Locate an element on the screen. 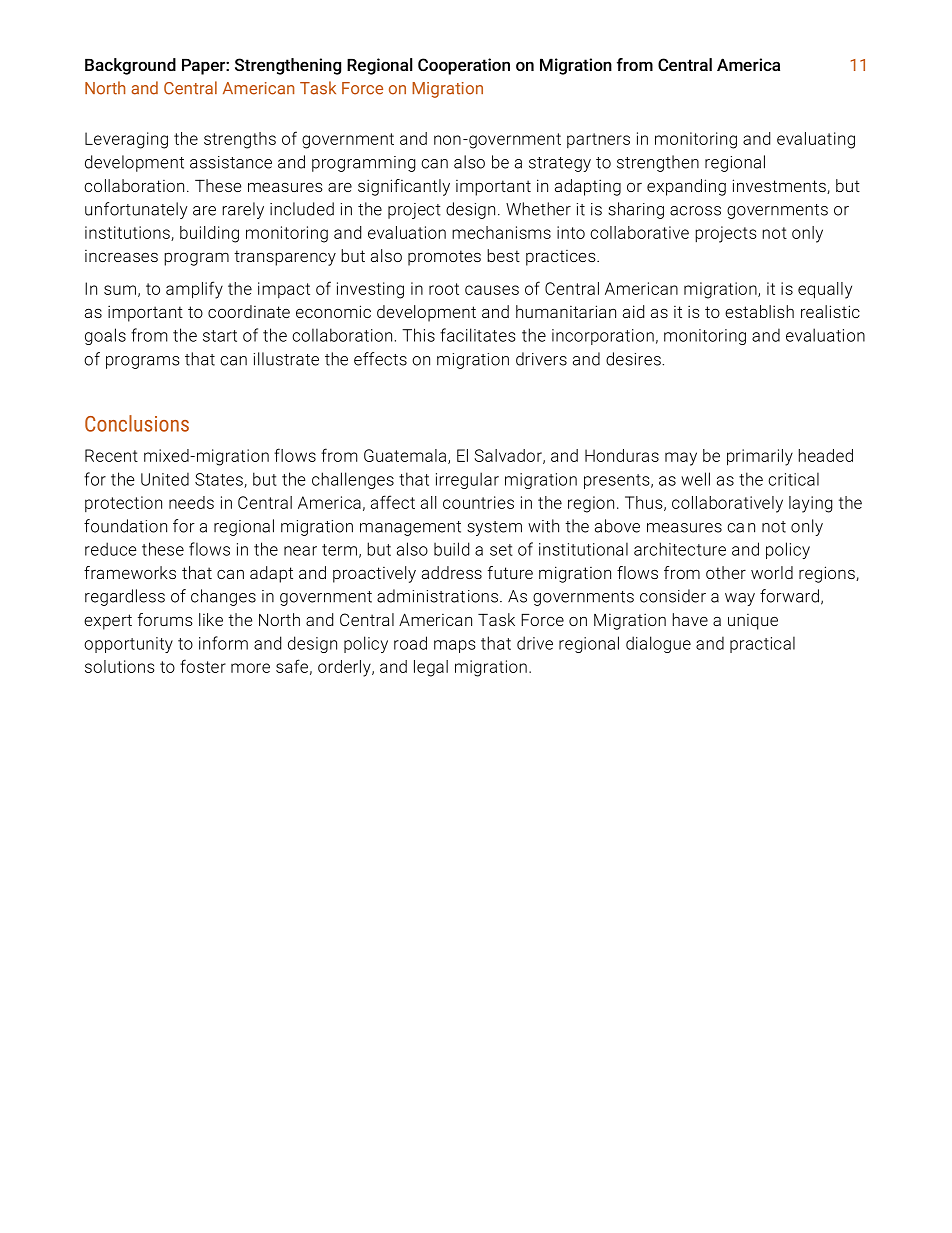  start is located at coordinates (220, 336).
